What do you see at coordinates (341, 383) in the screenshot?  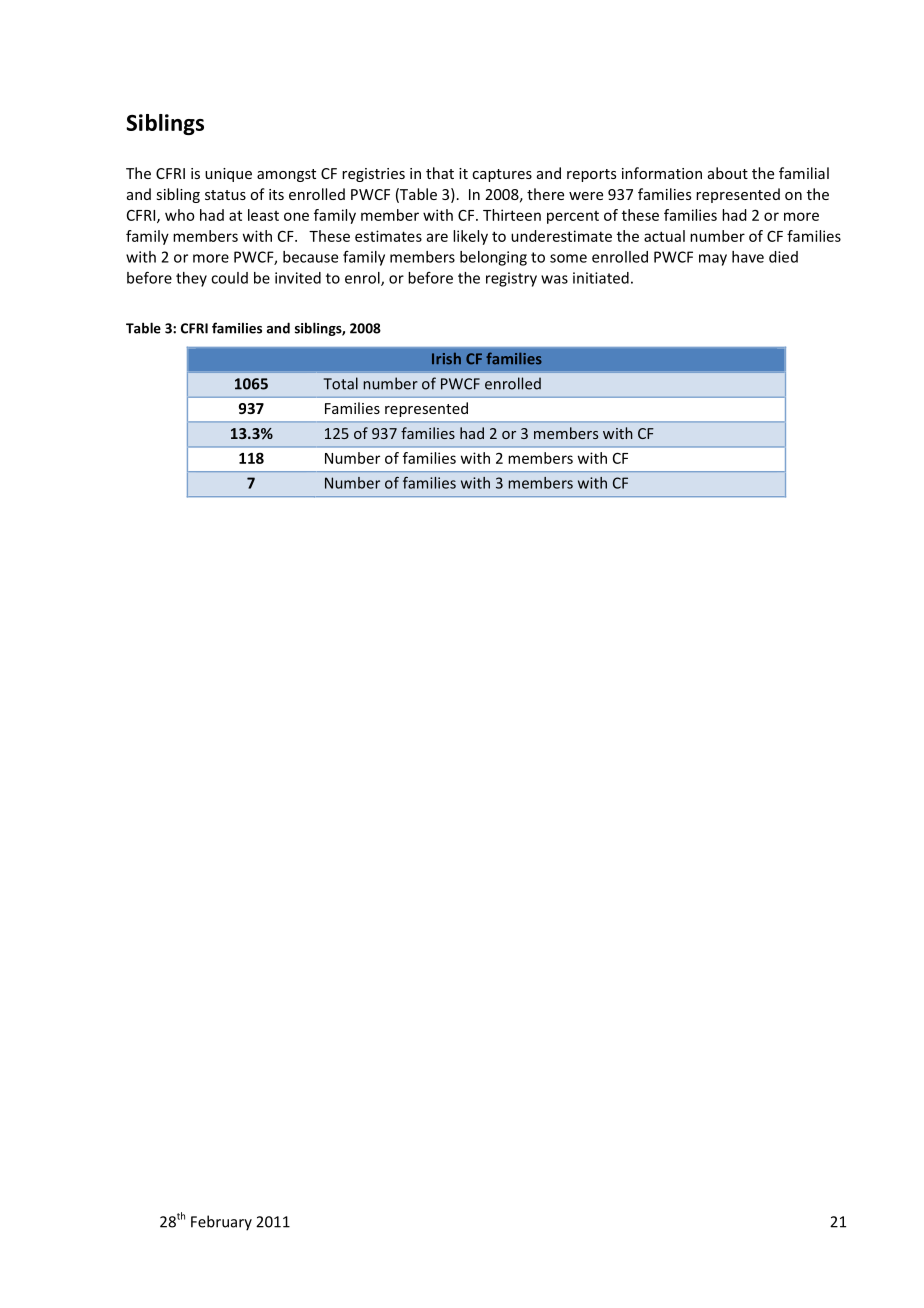 I see `Total` at bounding box center [341, 383].
